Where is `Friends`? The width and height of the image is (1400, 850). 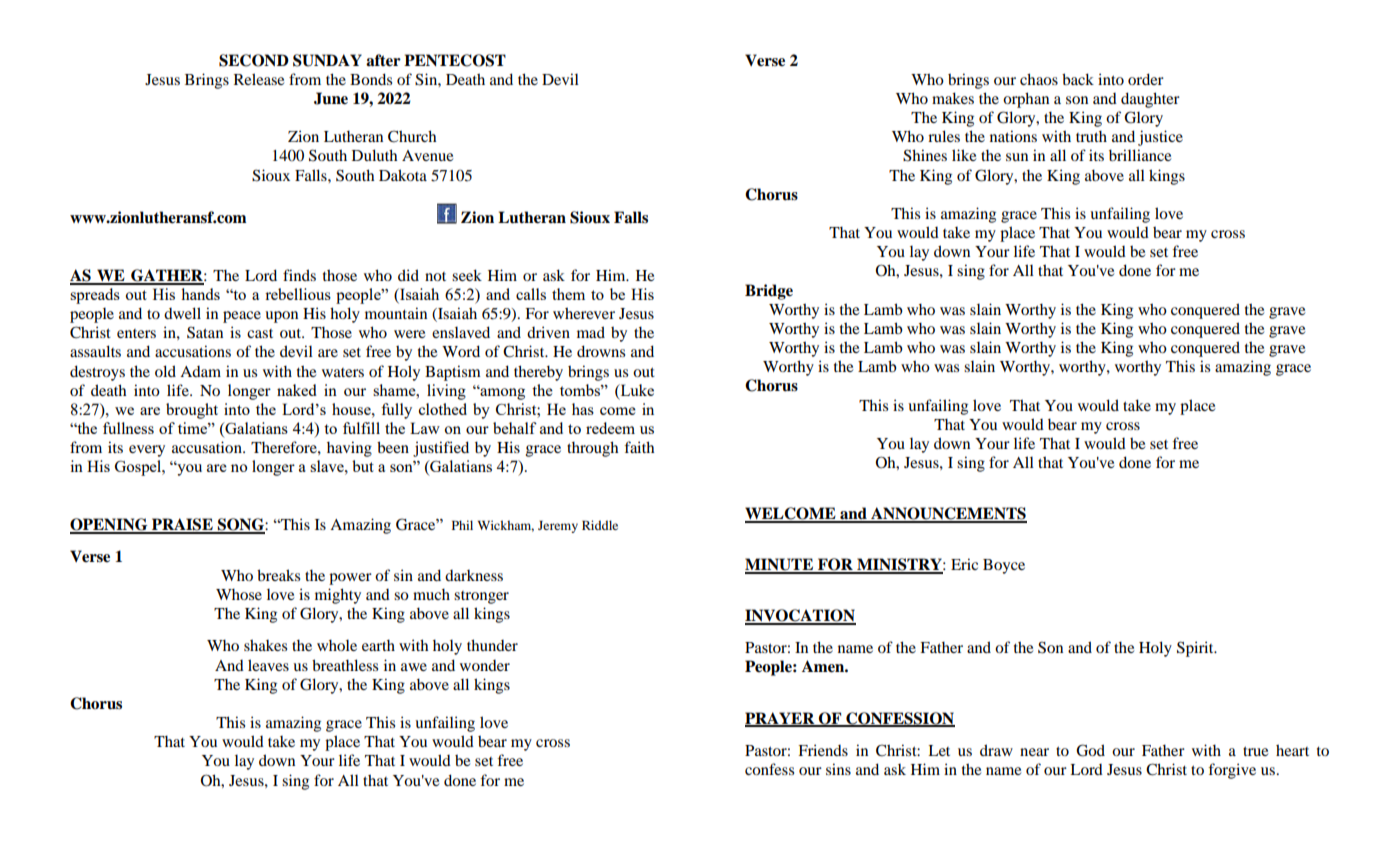
Friends is located at coordinates (823, 750).
